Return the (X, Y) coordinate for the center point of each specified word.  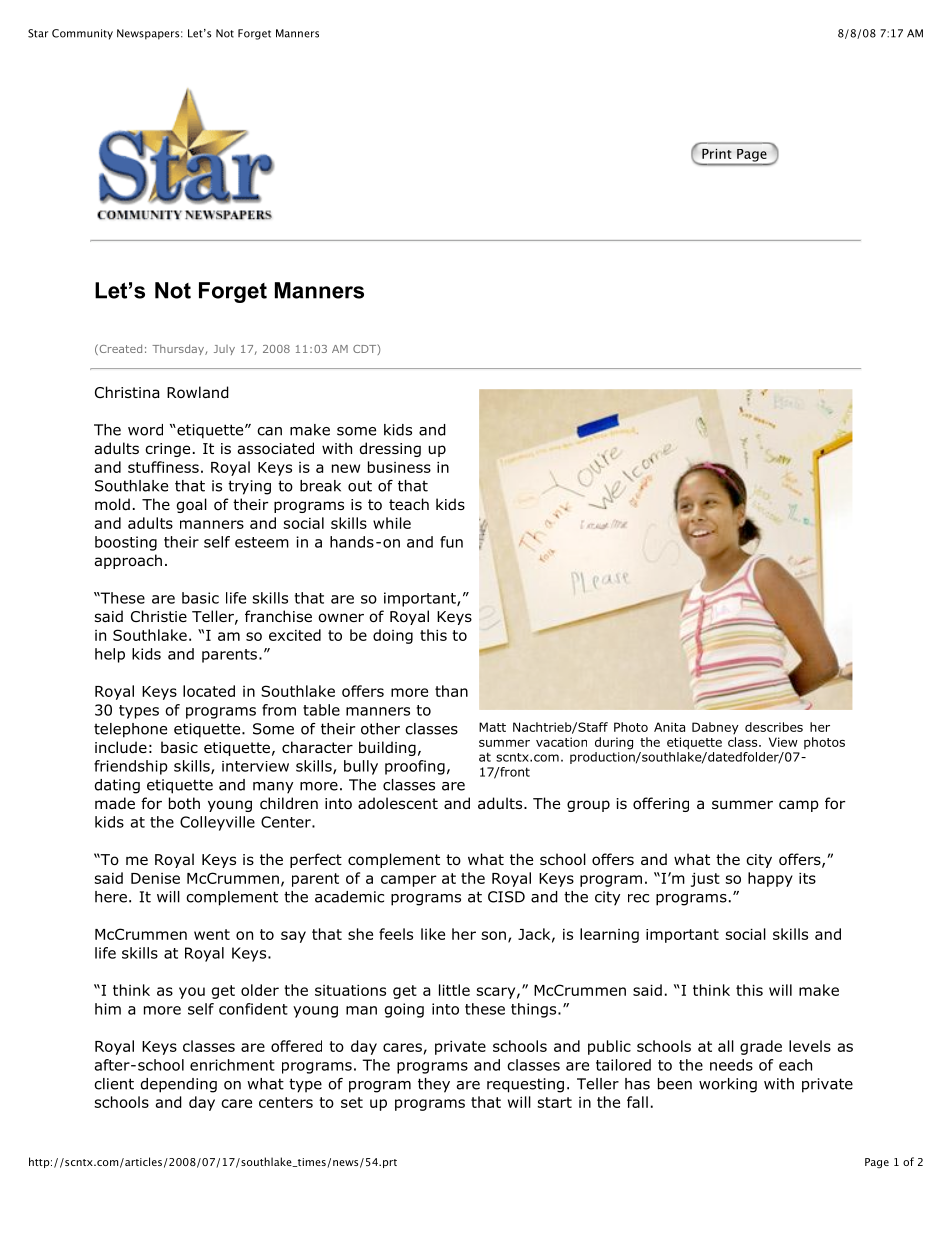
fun (451, 542)
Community (82, 34)
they (434, 1085)
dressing (390, 449)
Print (717, 154)
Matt (492, 727)
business (399, 467)
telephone (130, 730)
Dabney (715, 728)
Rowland (198, 392)
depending (179, 1085)
